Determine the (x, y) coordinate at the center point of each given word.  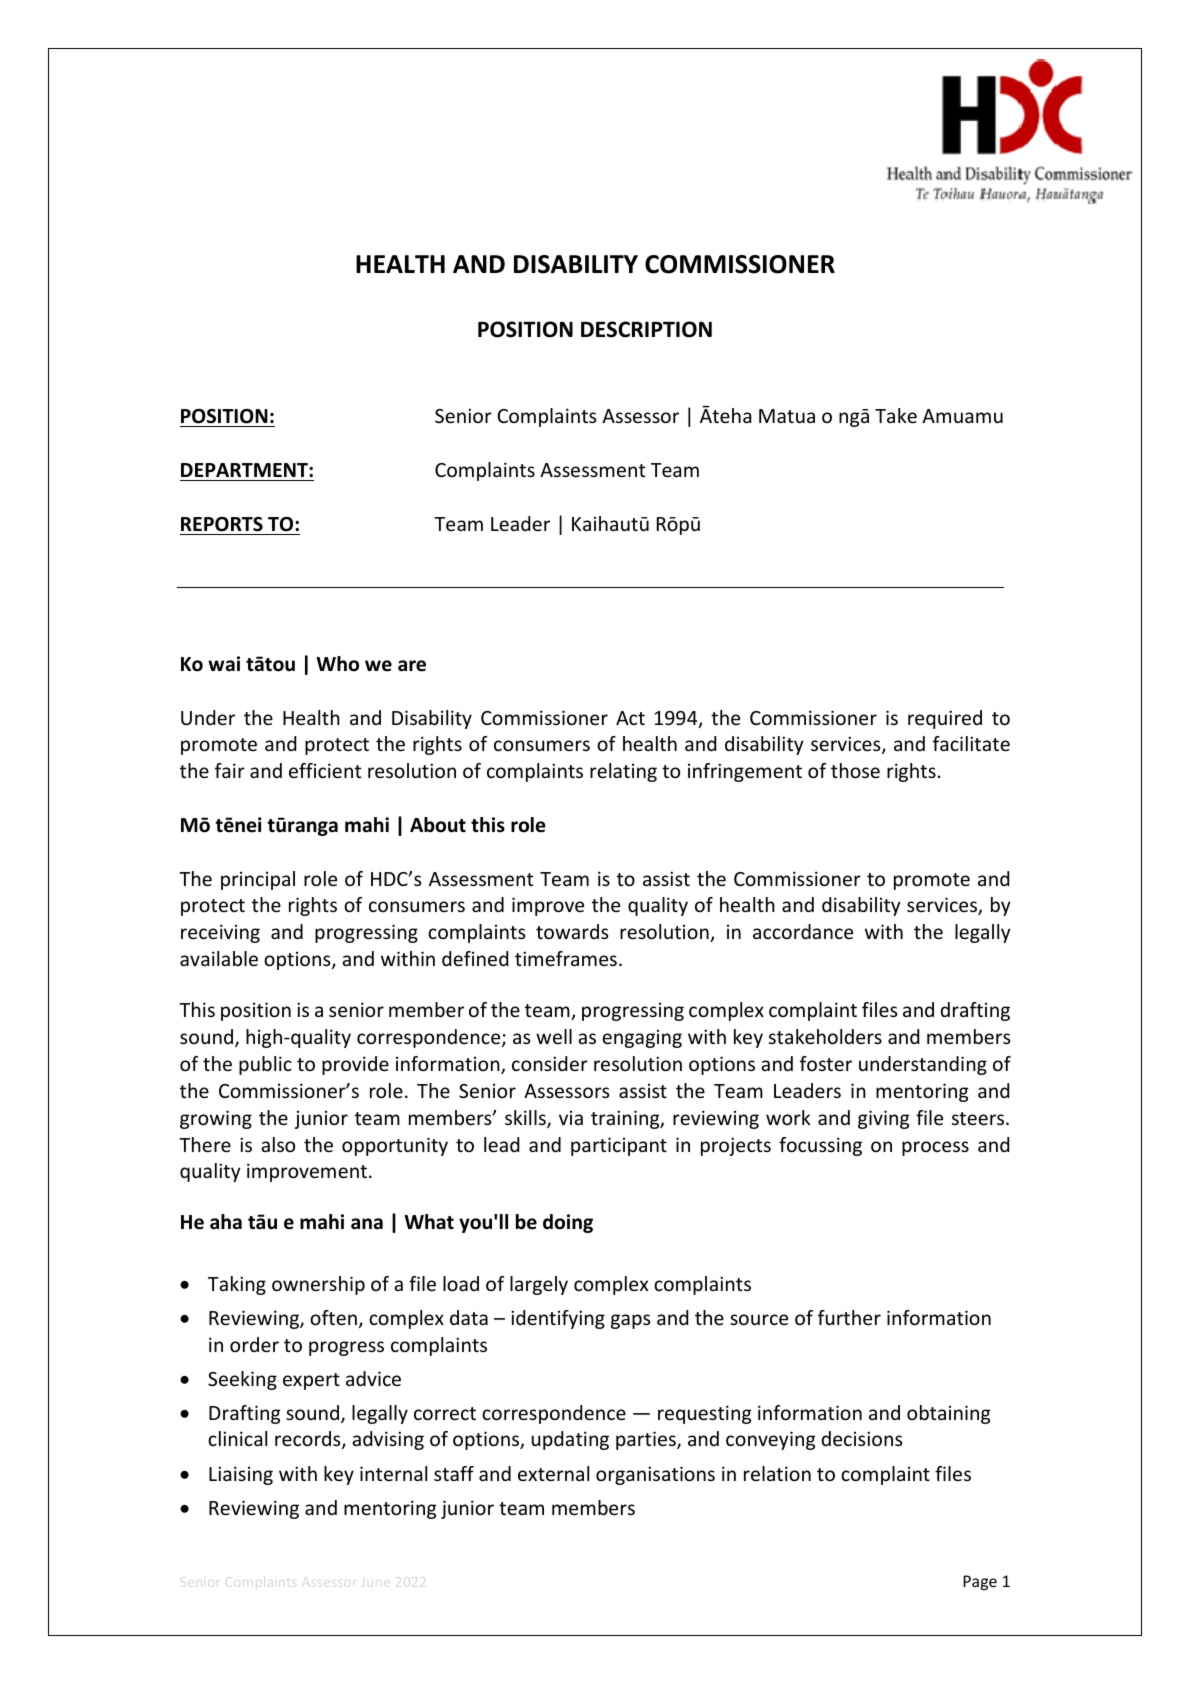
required (945, 719)
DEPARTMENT (245, 470)
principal (258, 880)
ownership (318, 1285)
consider (550, 1063)
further (849, 1317)
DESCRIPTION (646, 329)
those (855, 770)
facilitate (971, 743)
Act (630, 718)
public (265, 1065)
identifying (558, 1319)
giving (883, 1119)
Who (337, 664)
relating (623, 772)
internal (393, 1473)
